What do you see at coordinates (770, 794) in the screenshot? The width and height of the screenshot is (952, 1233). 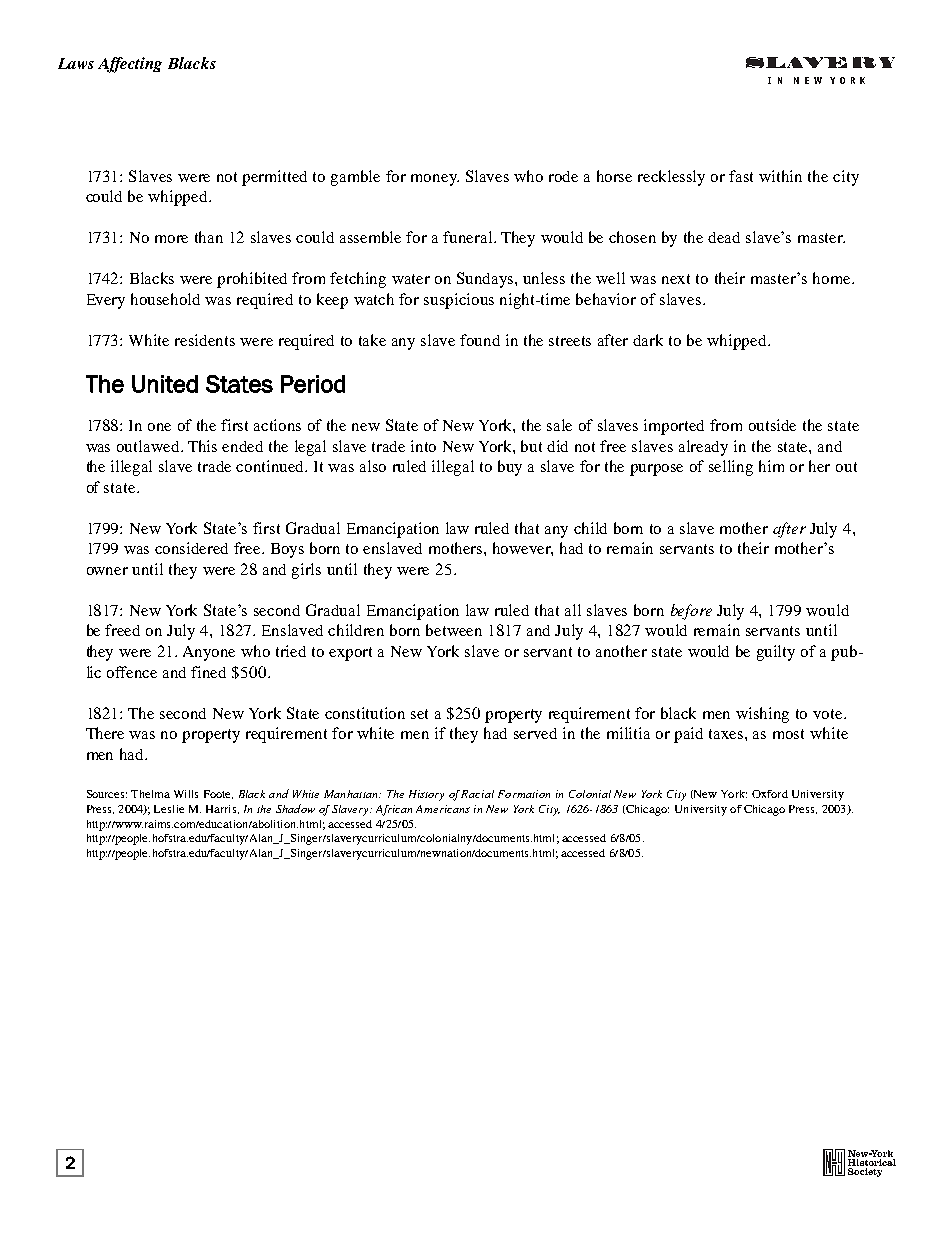 I see `Oxford` at bounding box center [770, 794].
